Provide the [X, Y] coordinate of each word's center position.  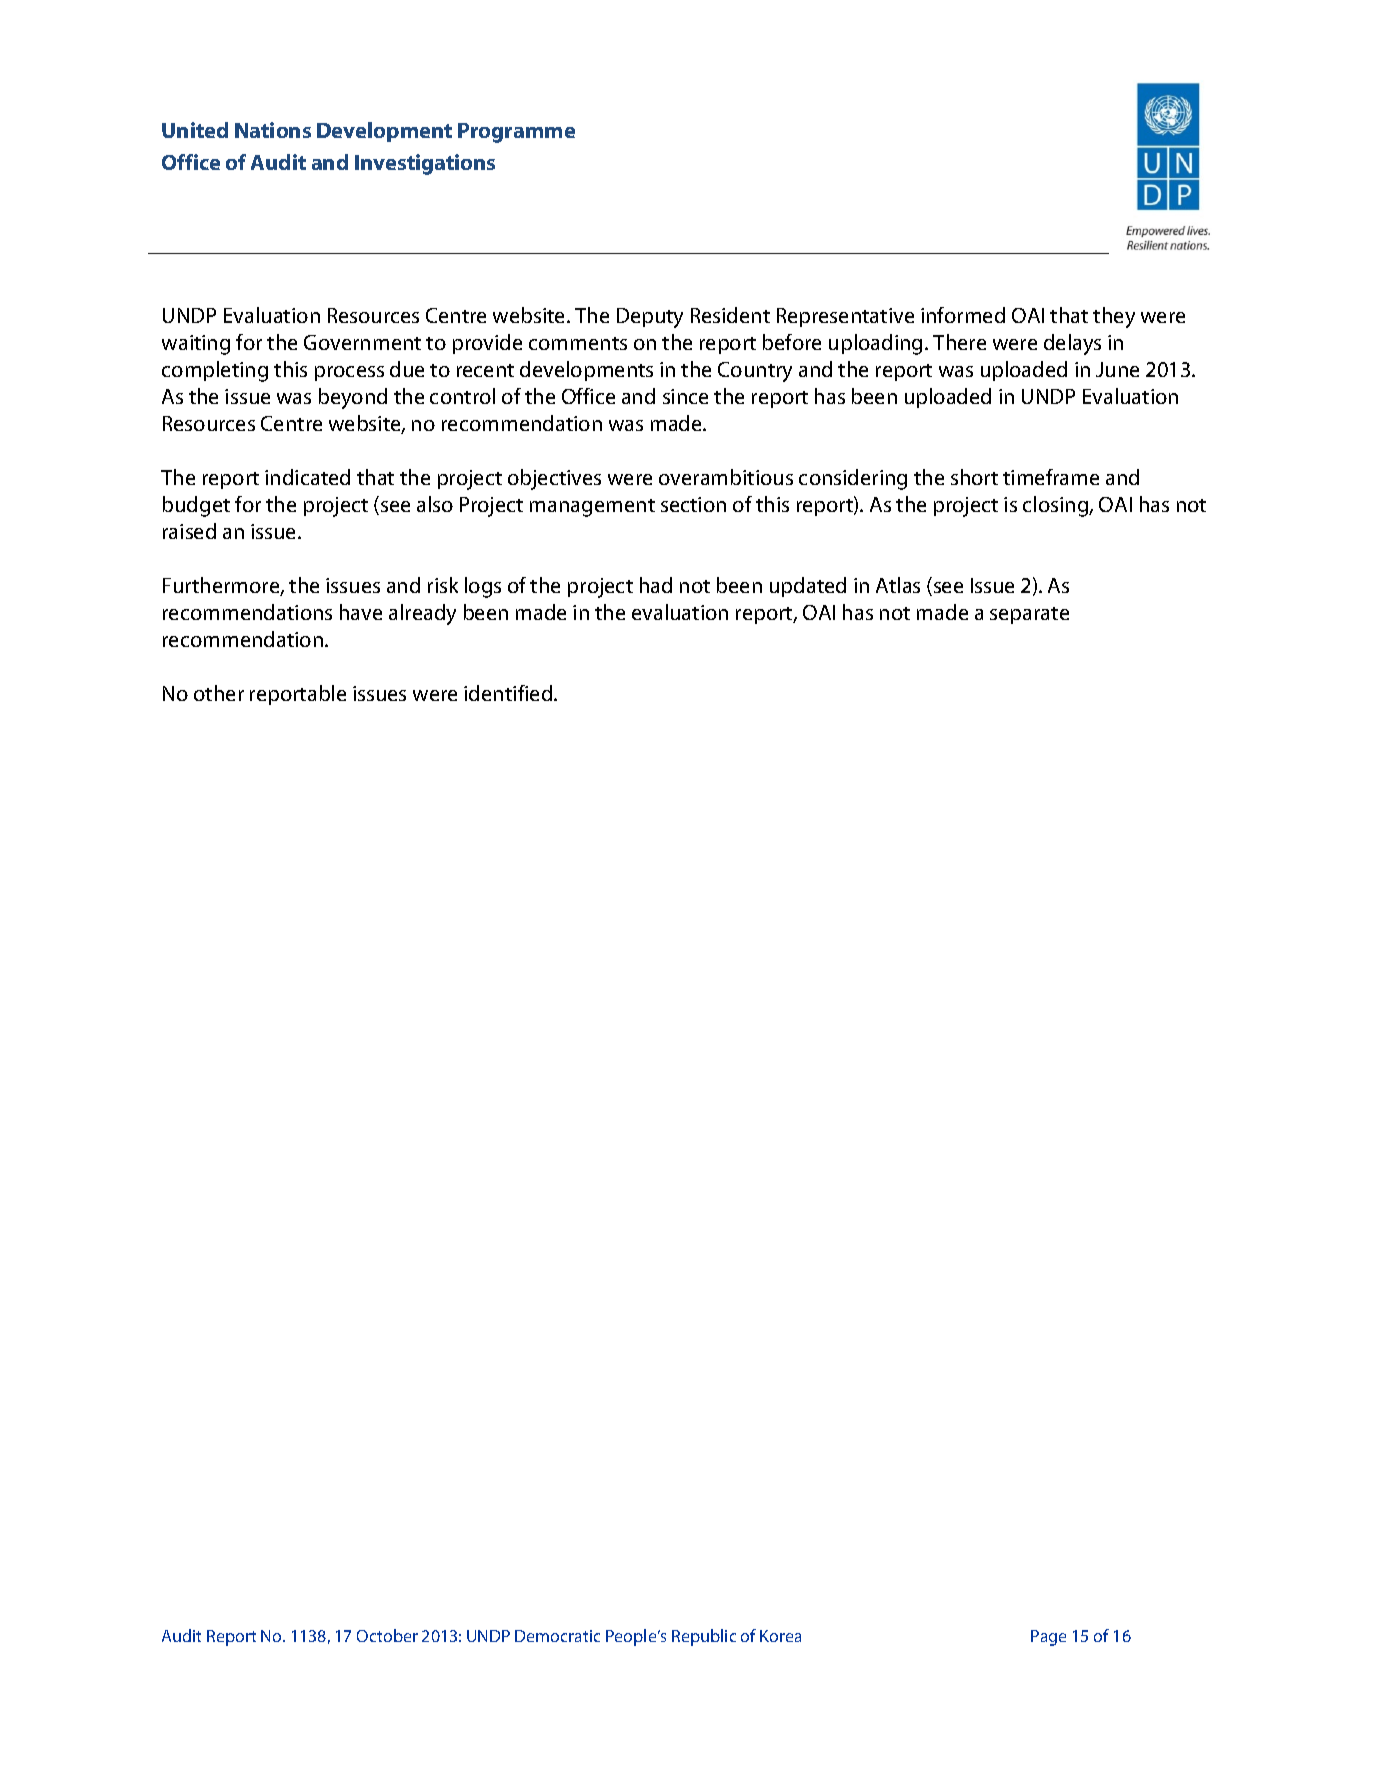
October [387, 1635]
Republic [704, 1637]
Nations [273, 130]
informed [963, 315]
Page [1048, 1638]
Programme [516, 133]
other [219, 693]
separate [1029, 615]
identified [509, 693]
